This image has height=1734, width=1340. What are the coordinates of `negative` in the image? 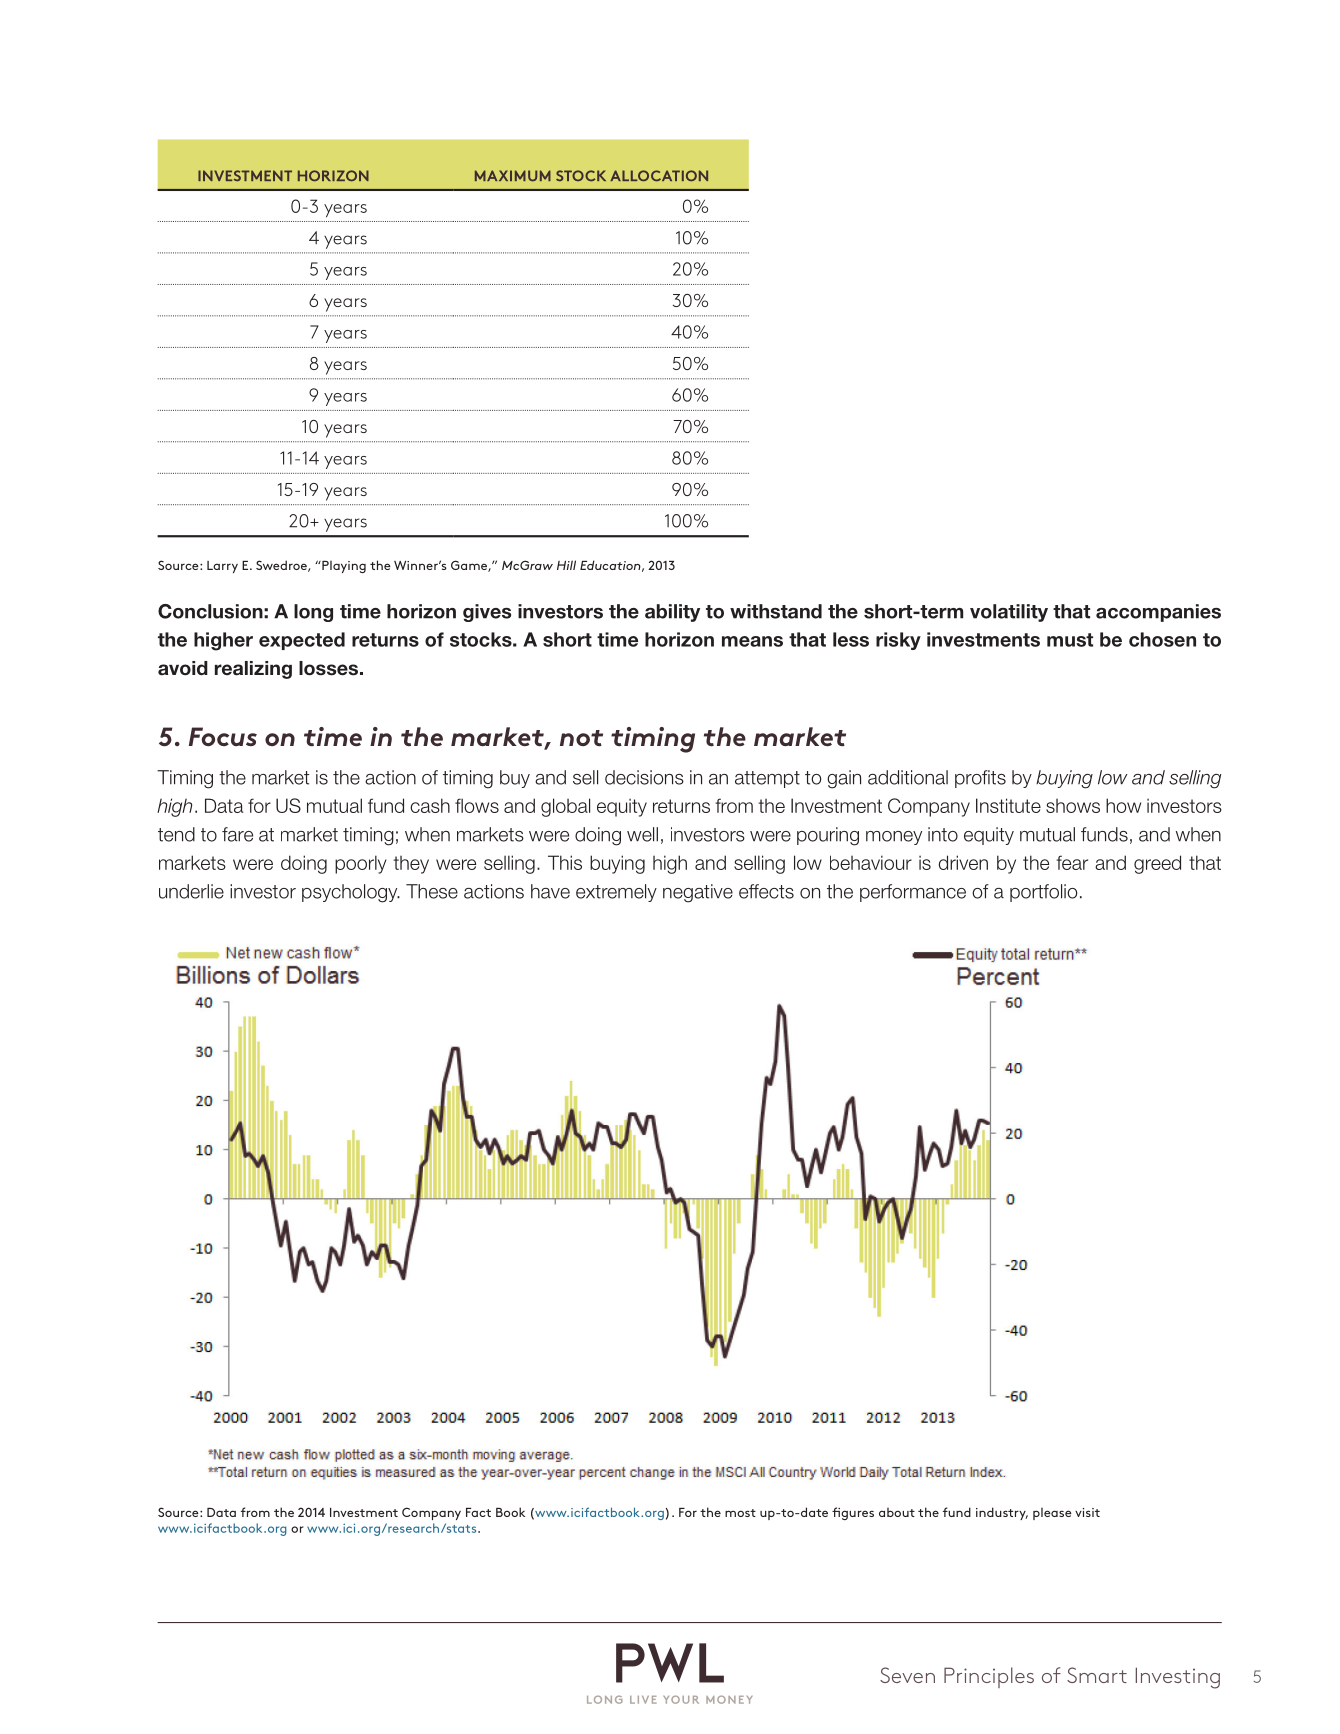 It's located at (698, 893).
